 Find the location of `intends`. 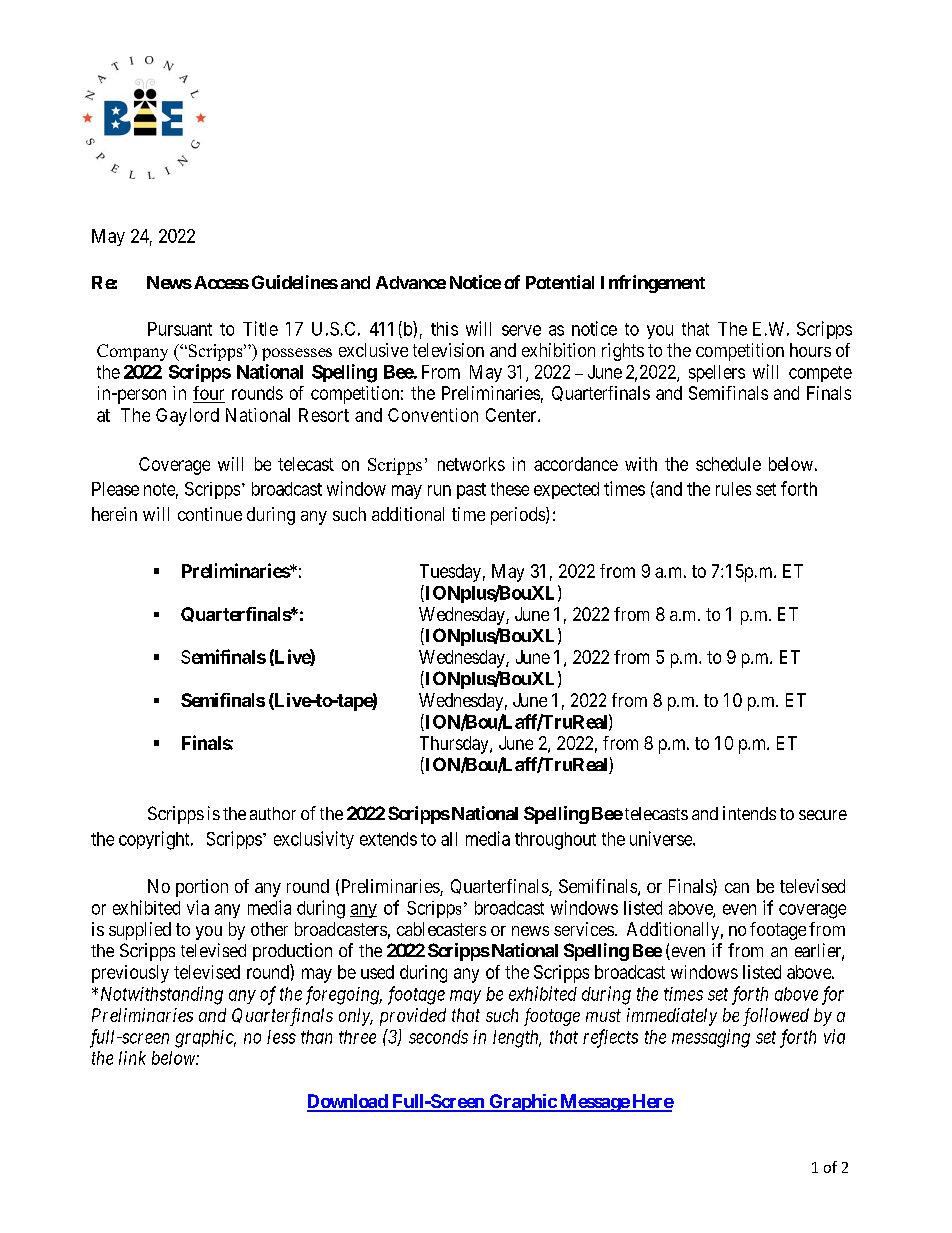

intends is located at coordinates (749, 813).
